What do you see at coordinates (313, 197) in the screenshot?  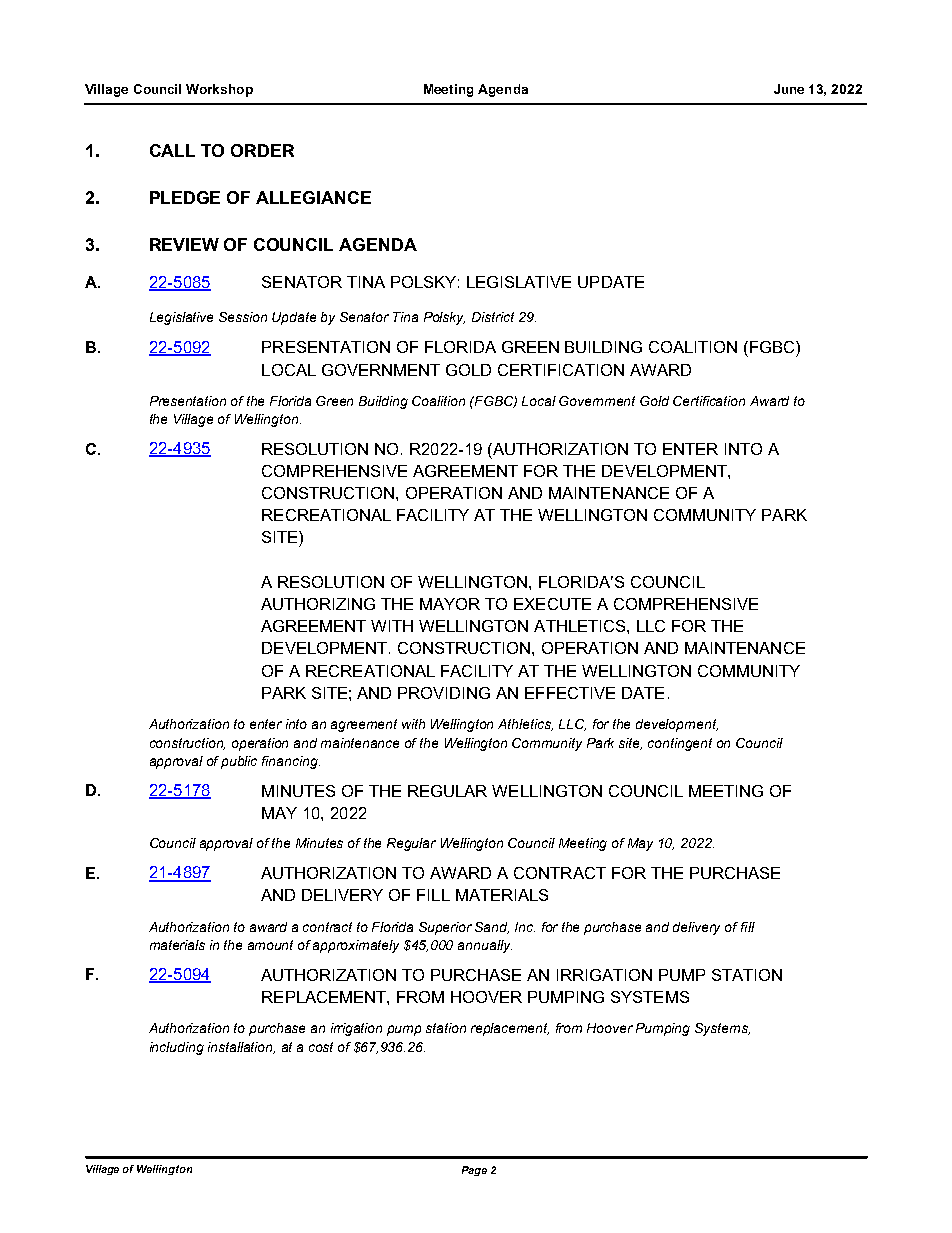 I see `ALLEGIANCE` at bounding box center [313, 197].
